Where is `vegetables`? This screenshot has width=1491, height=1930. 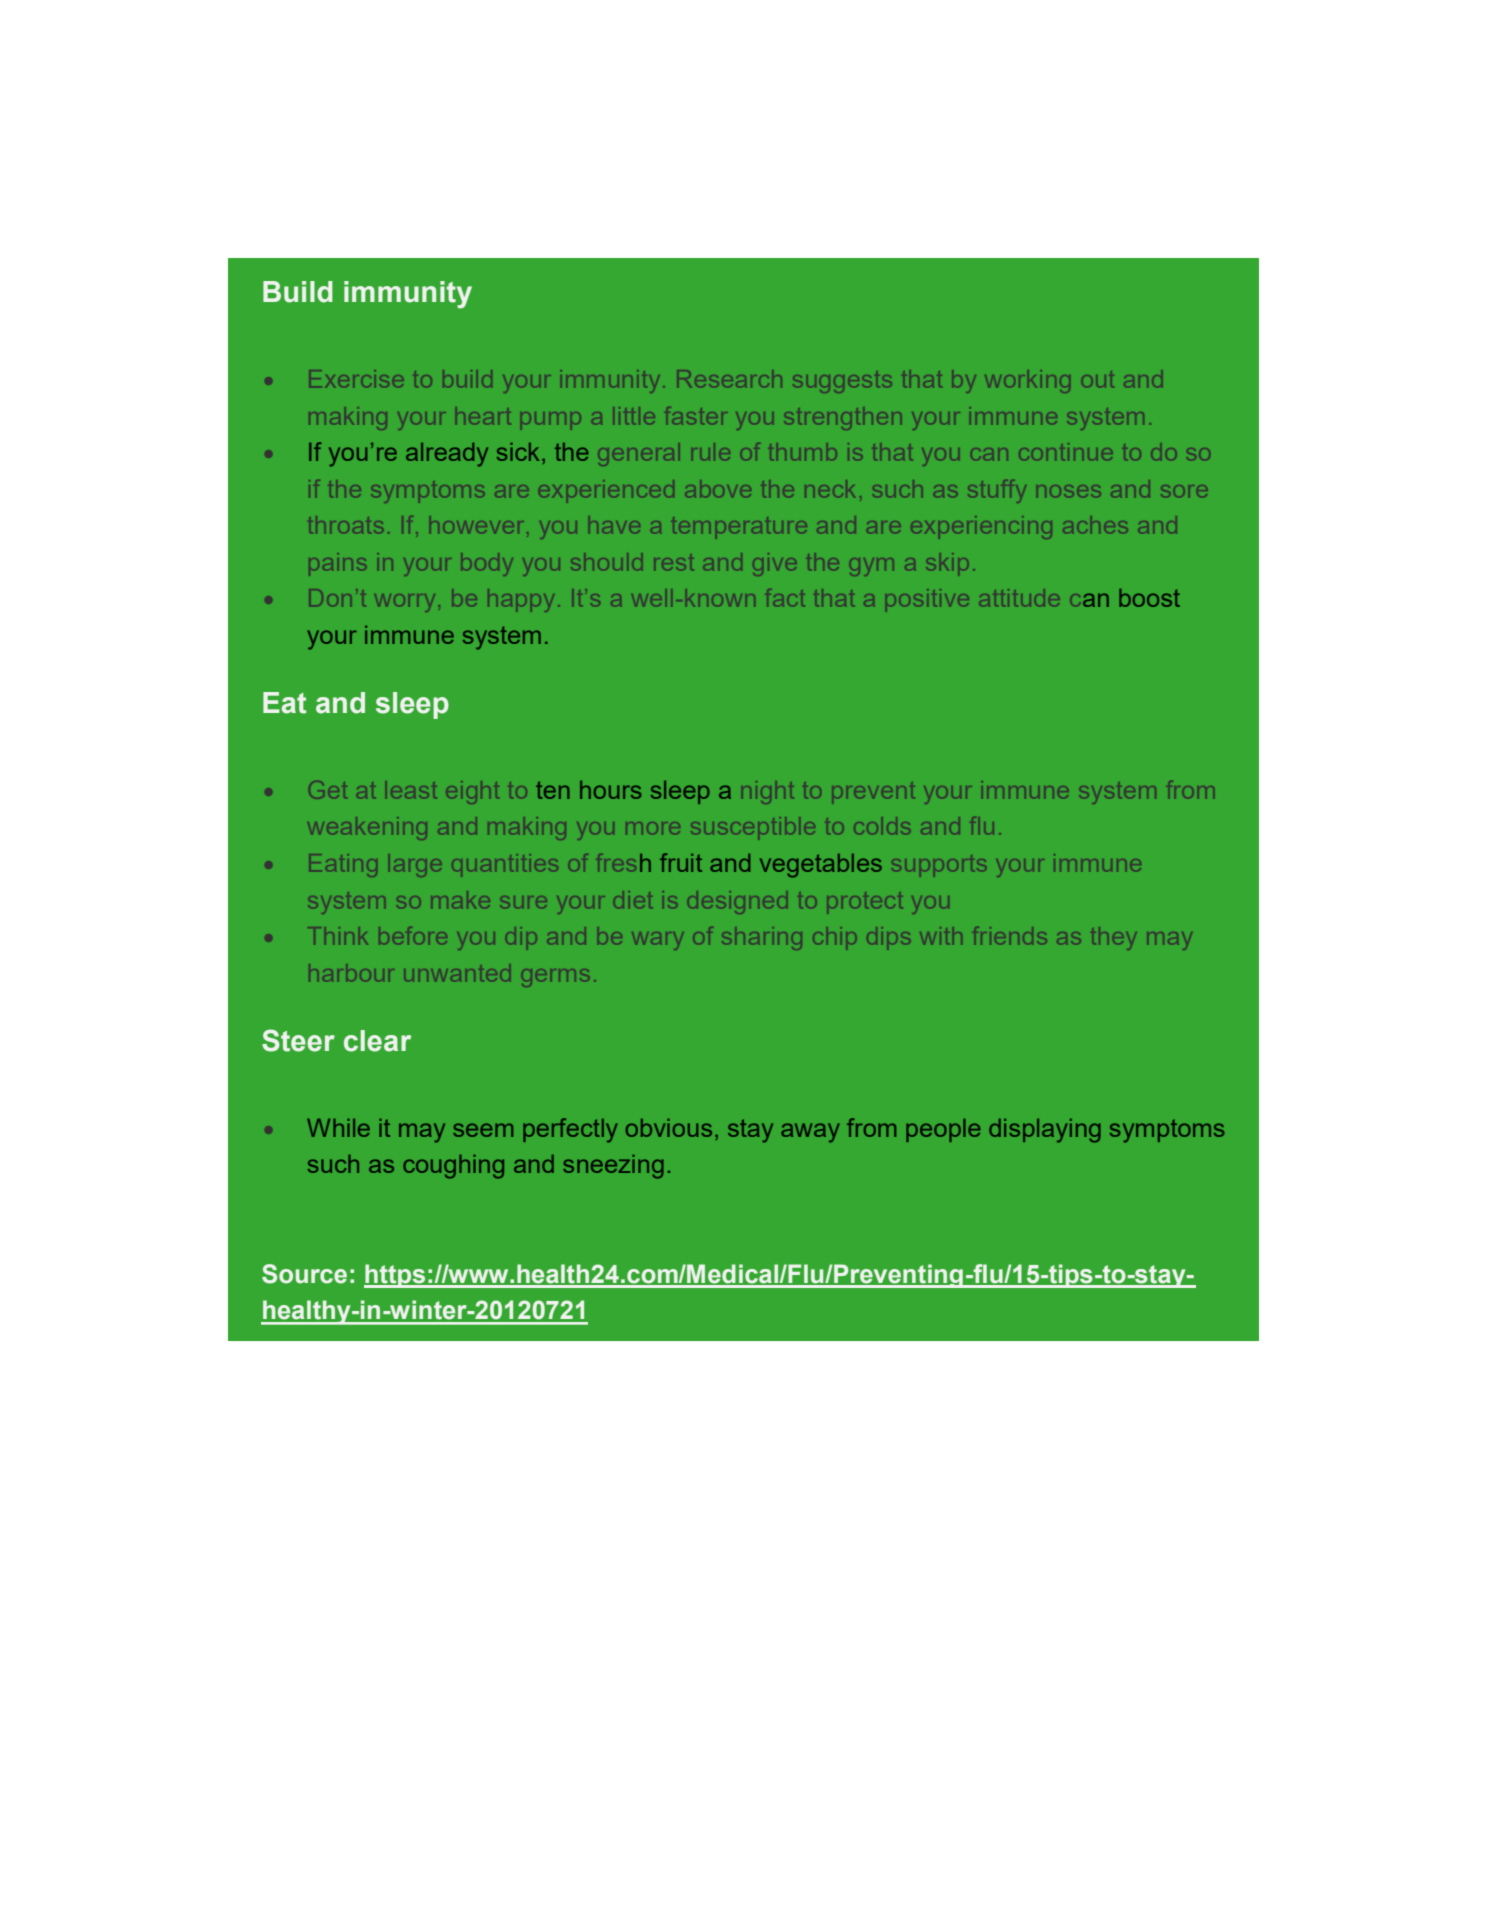 vegetables is located at coordinates (821, 866).
